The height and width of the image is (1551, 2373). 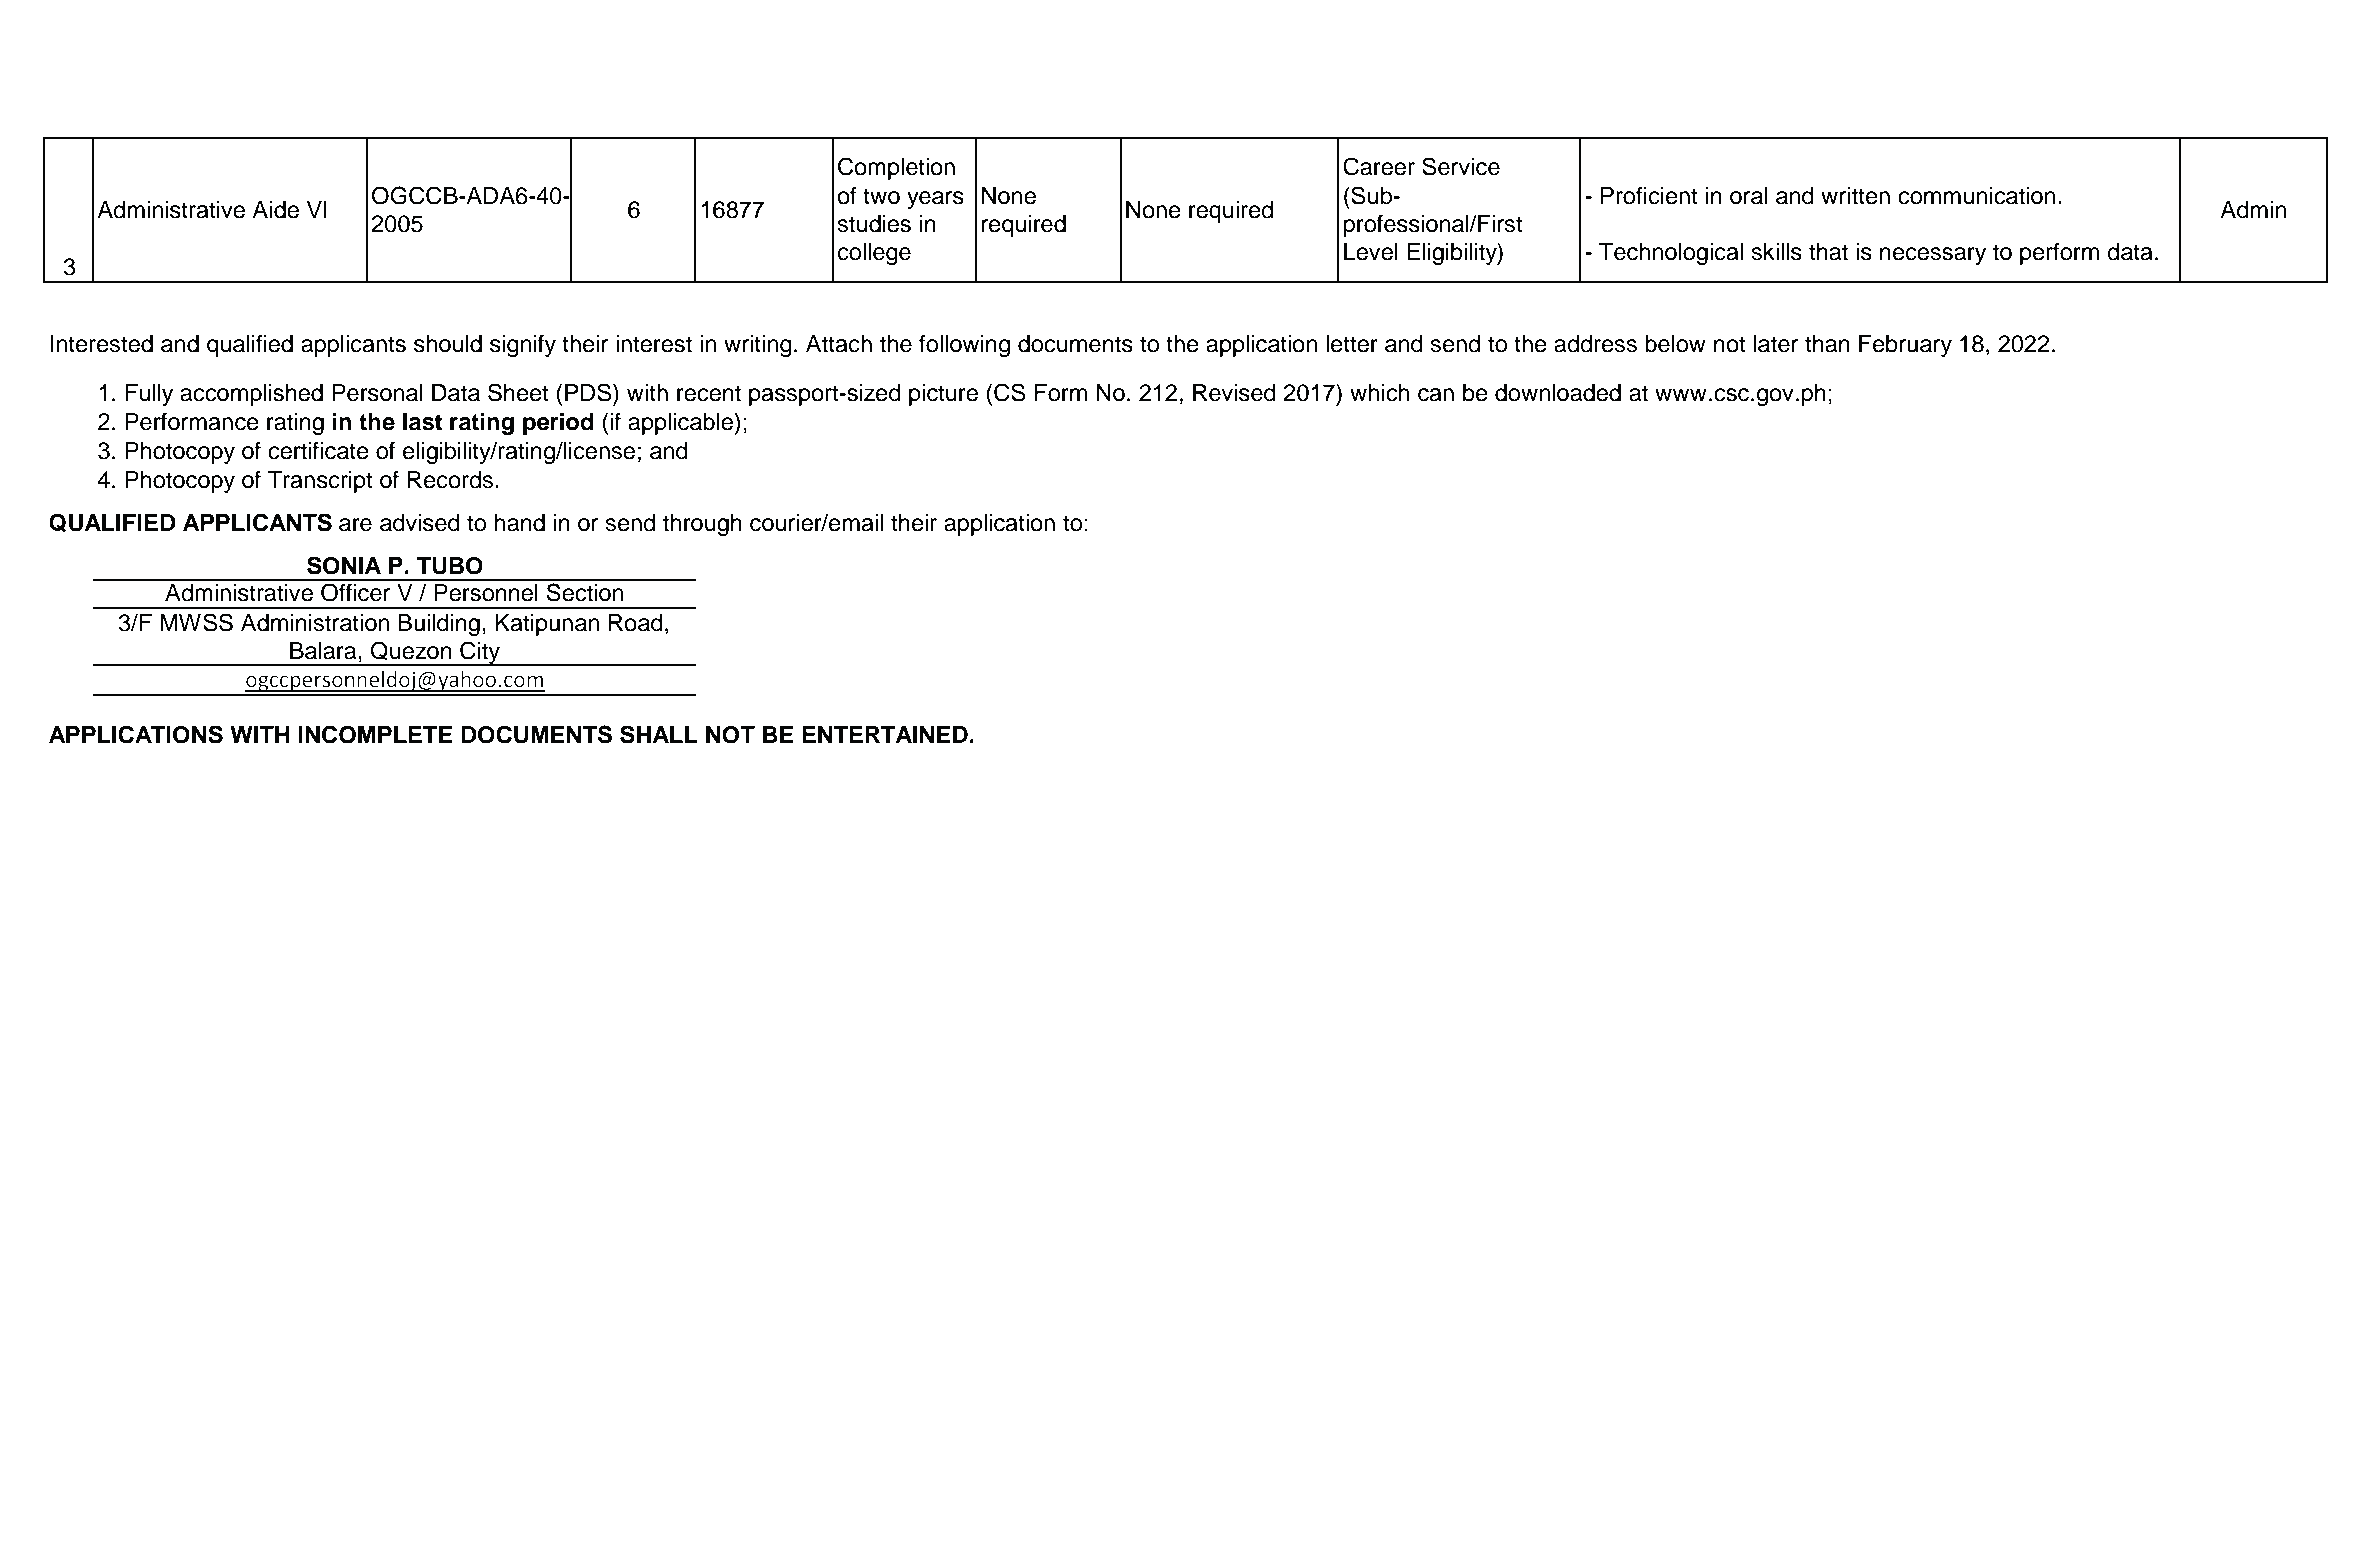 What do you see at coordinates (1558, 393) in the image?
I see `downloaded` at bounding box center [1558, 393].
